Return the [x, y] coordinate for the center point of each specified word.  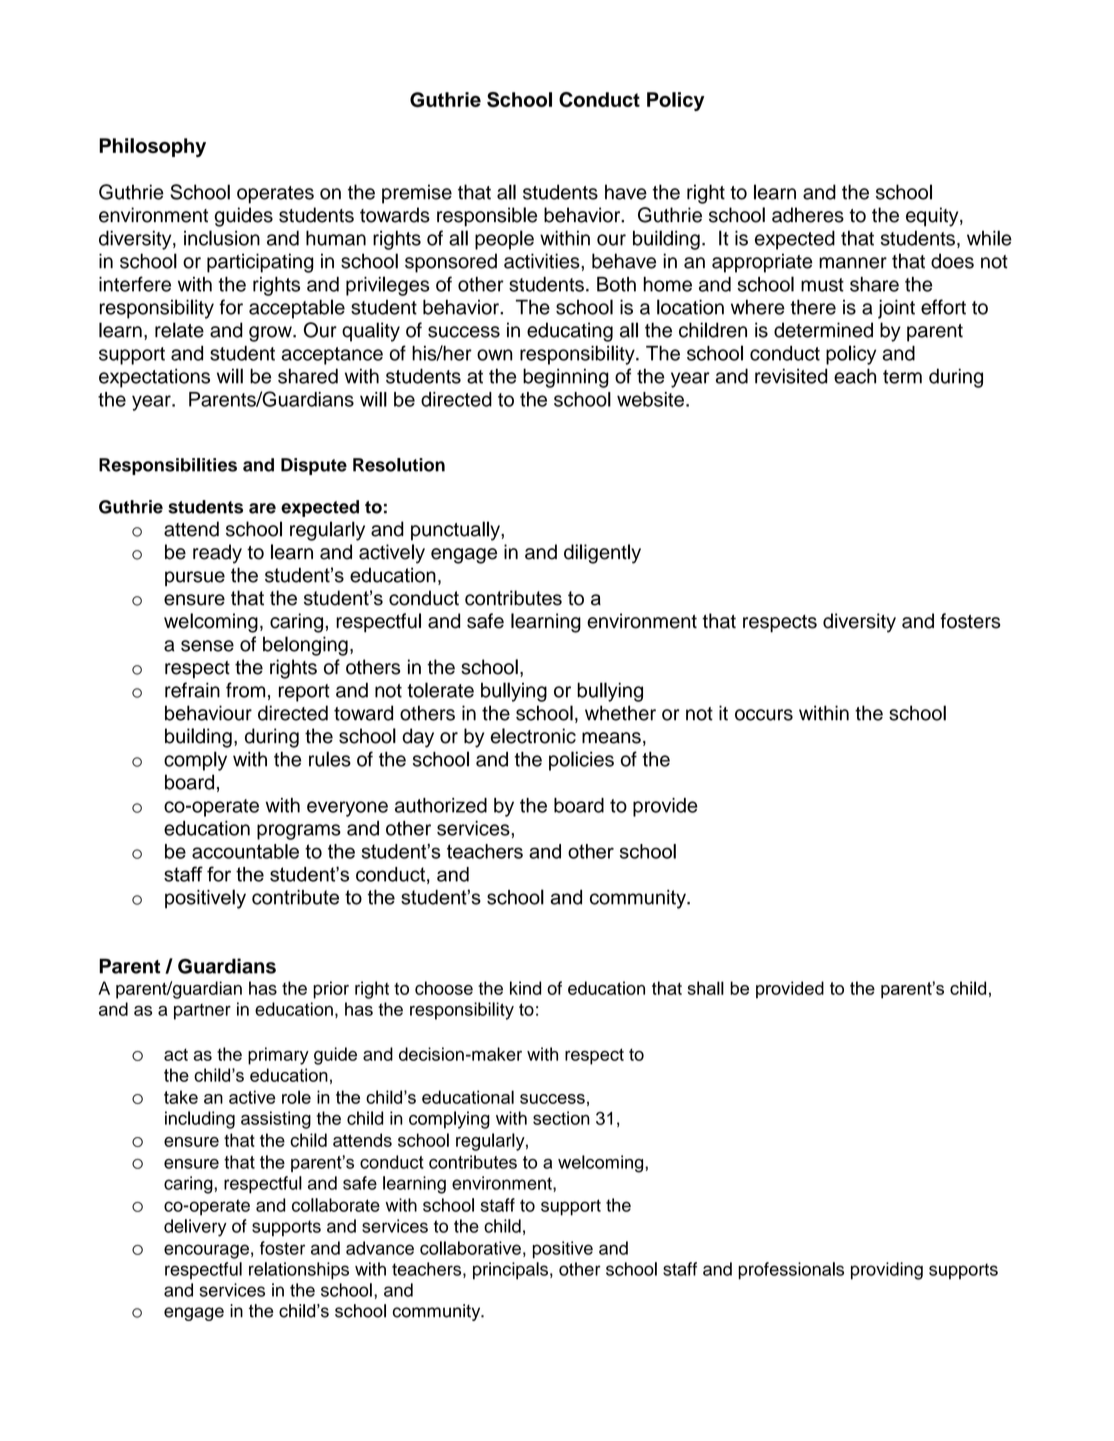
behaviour [208, 713]
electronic [533, 736]
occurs [764, 715]
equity [933, 217]
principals [510, 1271]
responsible [487, 217]
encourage [206, 1251]
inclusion [222, 238]
